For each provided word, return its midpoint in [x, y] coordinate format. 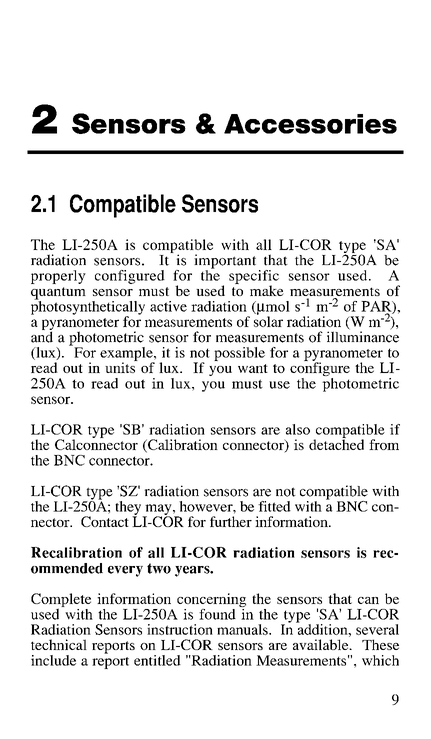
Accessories [310, 124]
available [322, 644]
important [225, 262]
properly [58, 277]
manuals [243, 629]
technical [59, 644]
